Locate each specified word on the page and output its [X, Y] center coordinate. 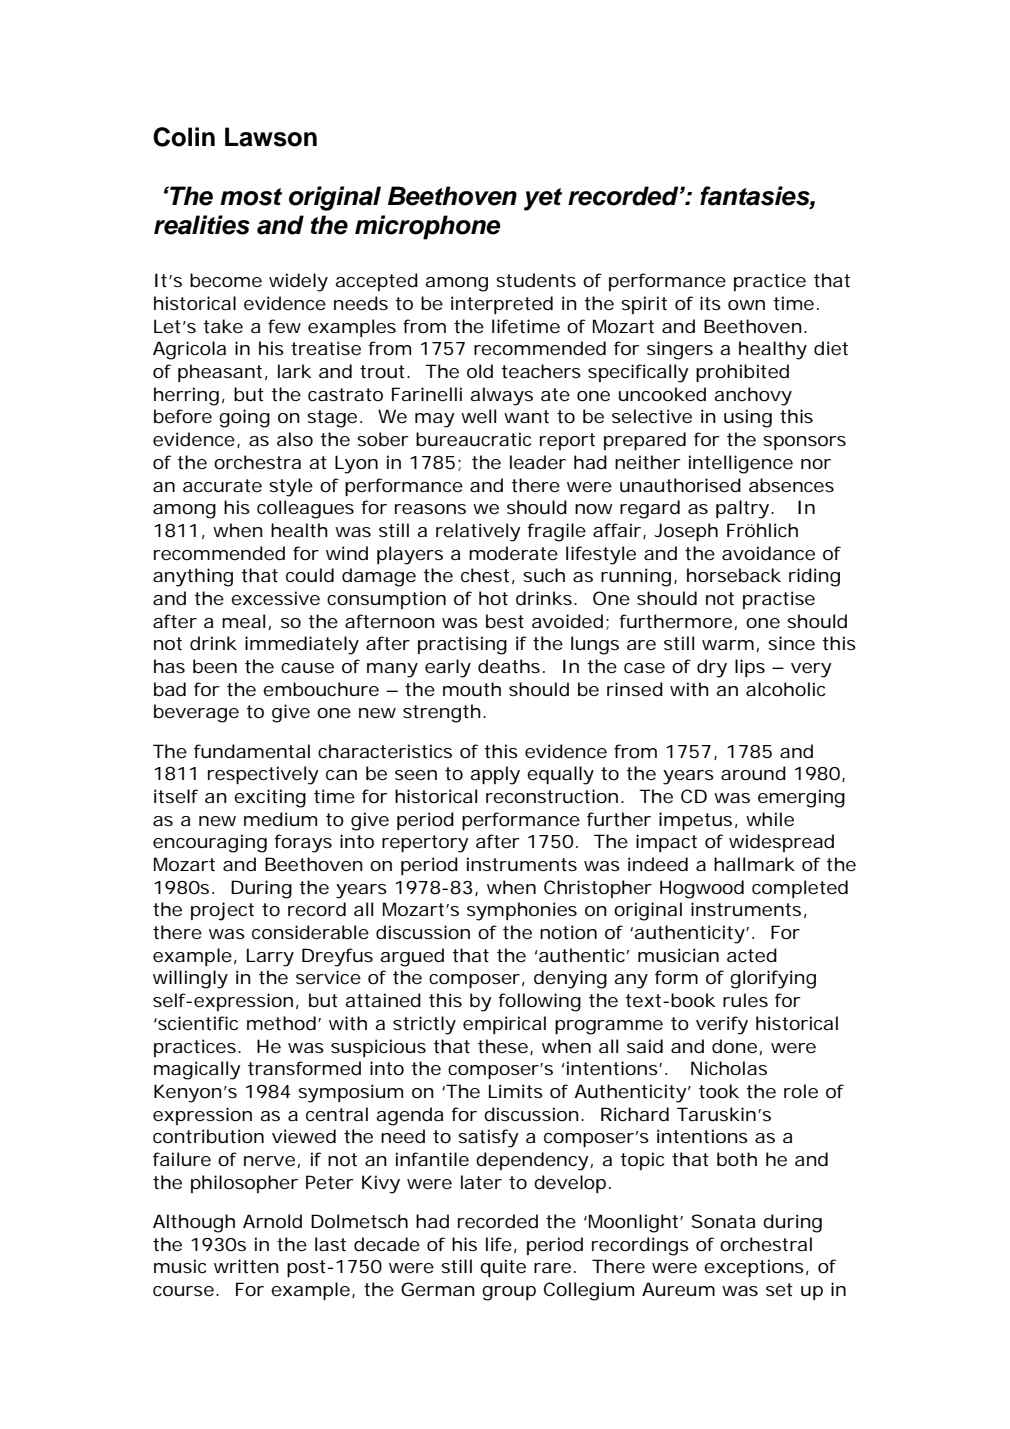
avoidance [768, 553]
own [746, 305]
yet [543, 199]
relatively [478, 532]
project [222, 911]
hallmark [754, 864]
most [251, 197]
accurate [222, 485]
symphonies [522, 911]
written [246, 1266]
